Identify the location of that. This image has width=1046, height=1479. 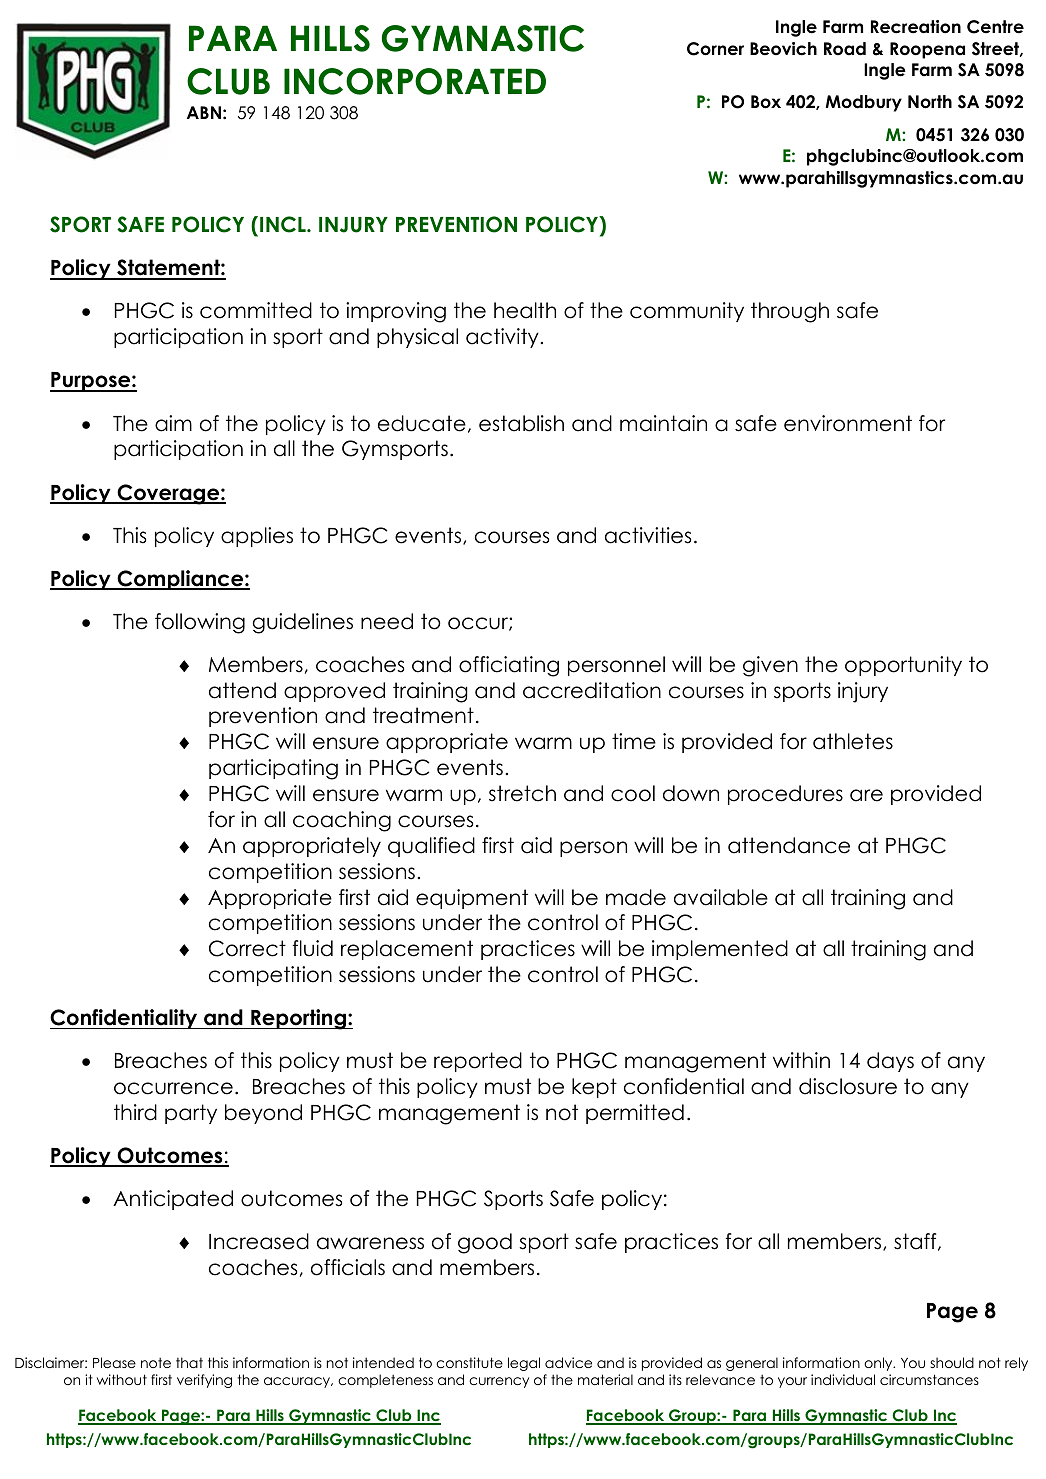
(189, 1362).
